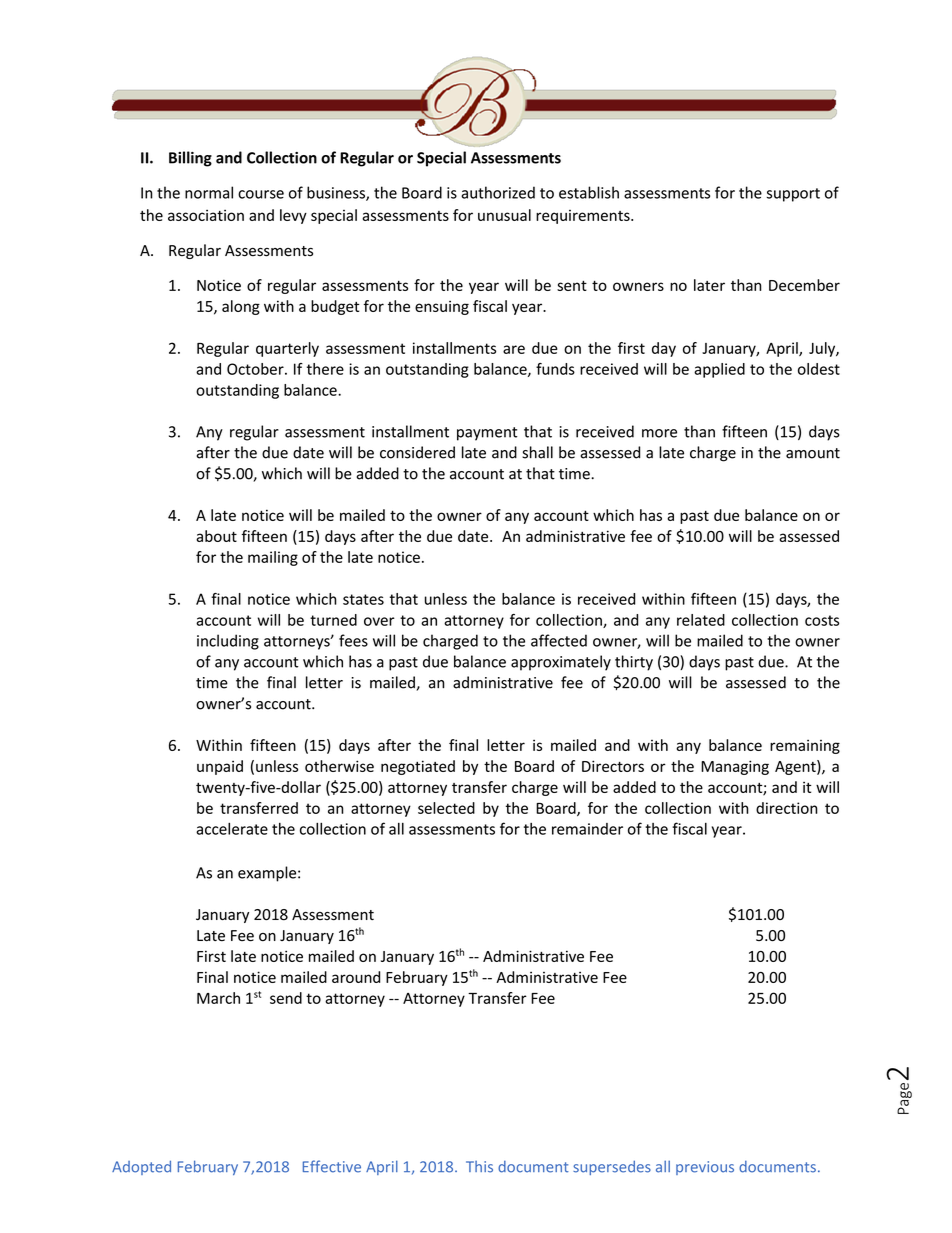  I want to click on approximately, so click(561, 663).
